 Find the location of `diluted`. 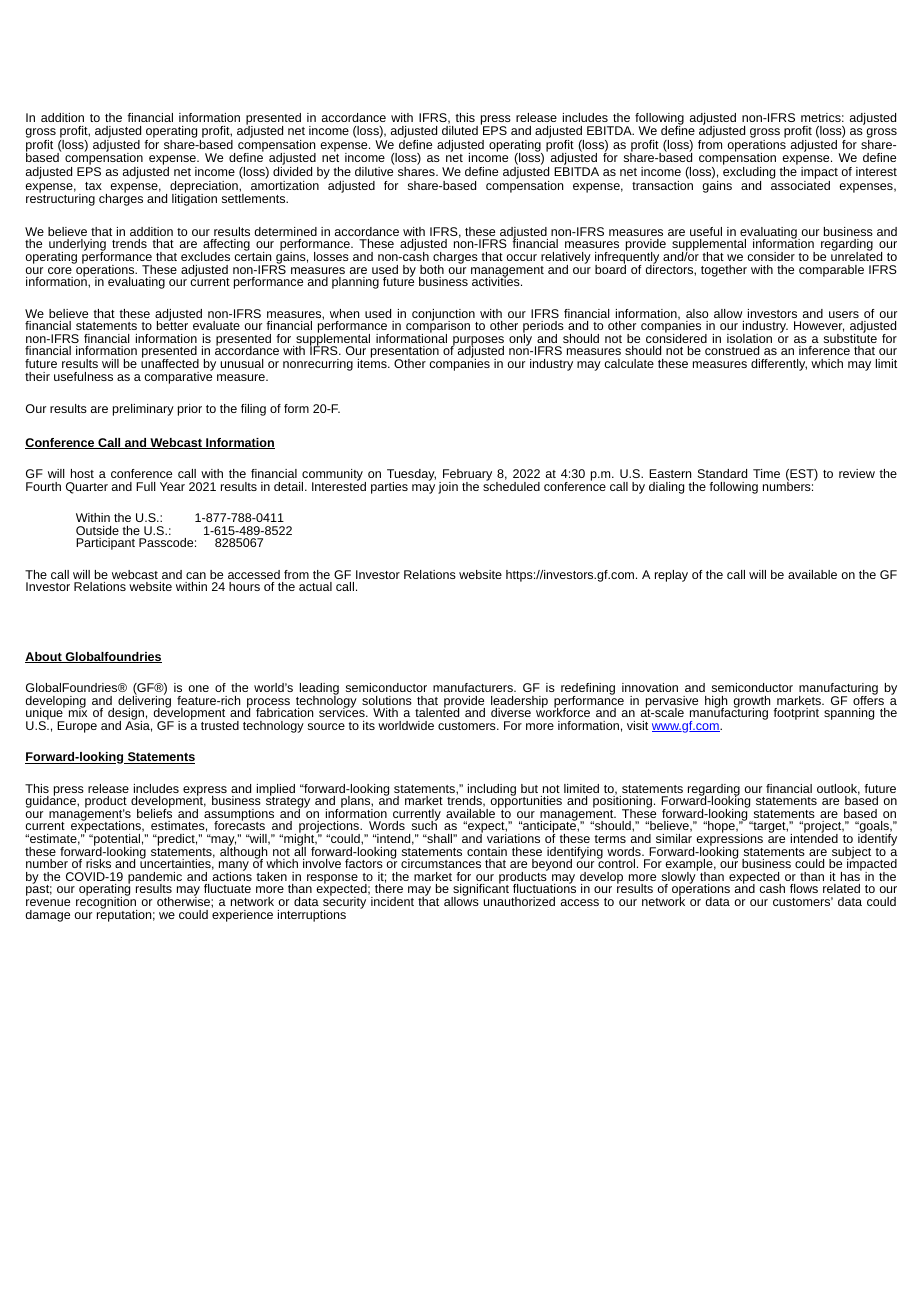

diluted is located at coordinates (460, 130).
